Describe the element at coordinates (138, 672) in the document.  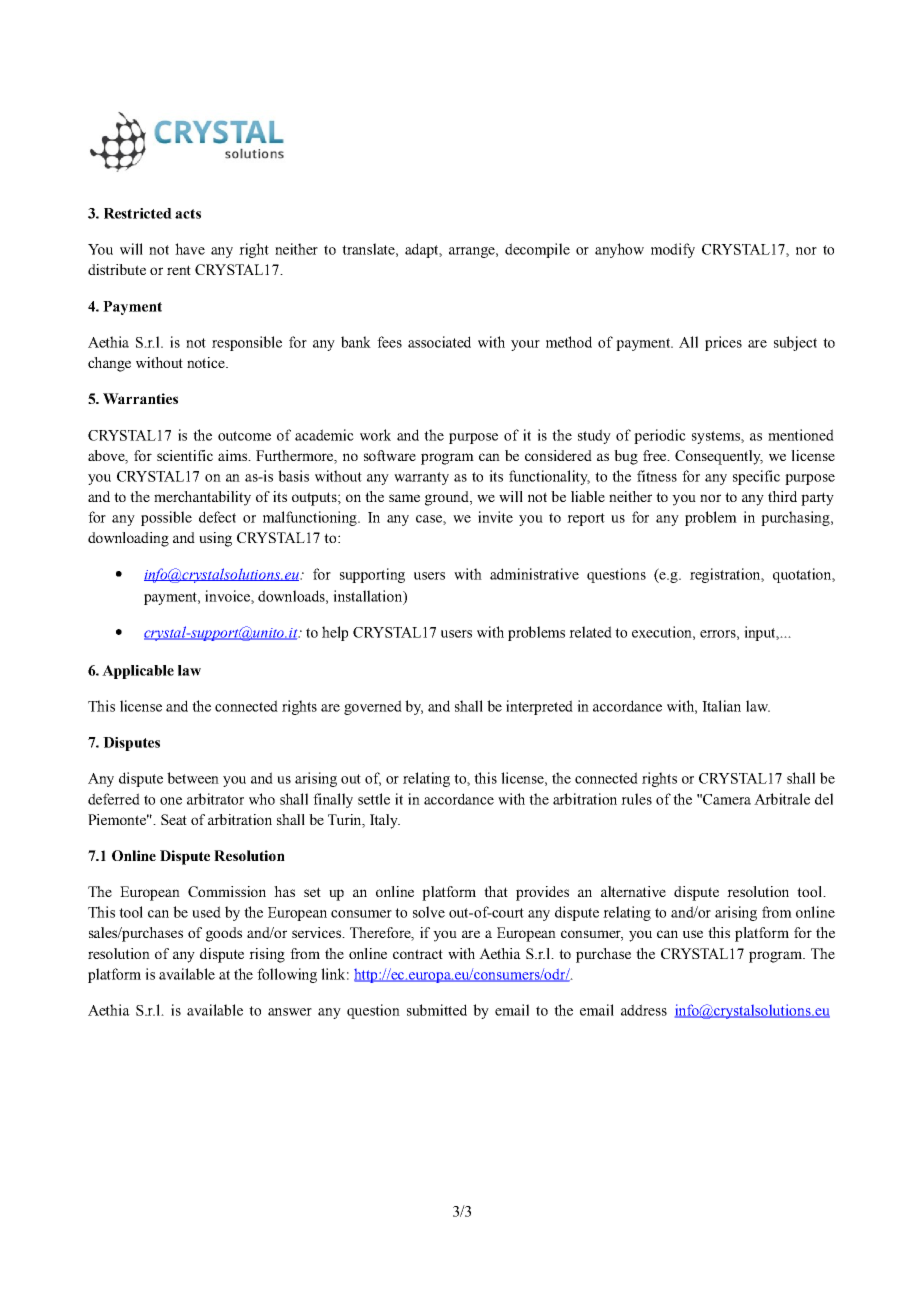
I see `Applicable` at that location.
